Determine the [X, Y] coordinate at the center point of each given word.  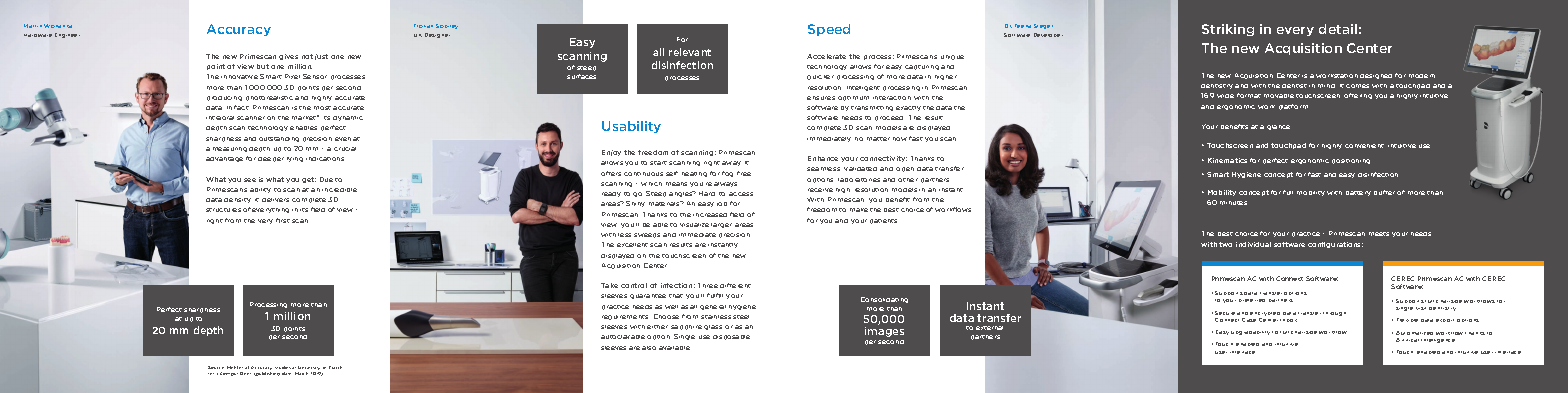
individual [1253, 244]
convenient [1364, 146]
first [283, 220]
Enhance [823, 158]
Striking [1228, 30]
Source [216, 367]
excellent [632, 245]
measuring [230, 149]
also [649, 348]
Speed [829, 30]
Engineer [67, 35]
